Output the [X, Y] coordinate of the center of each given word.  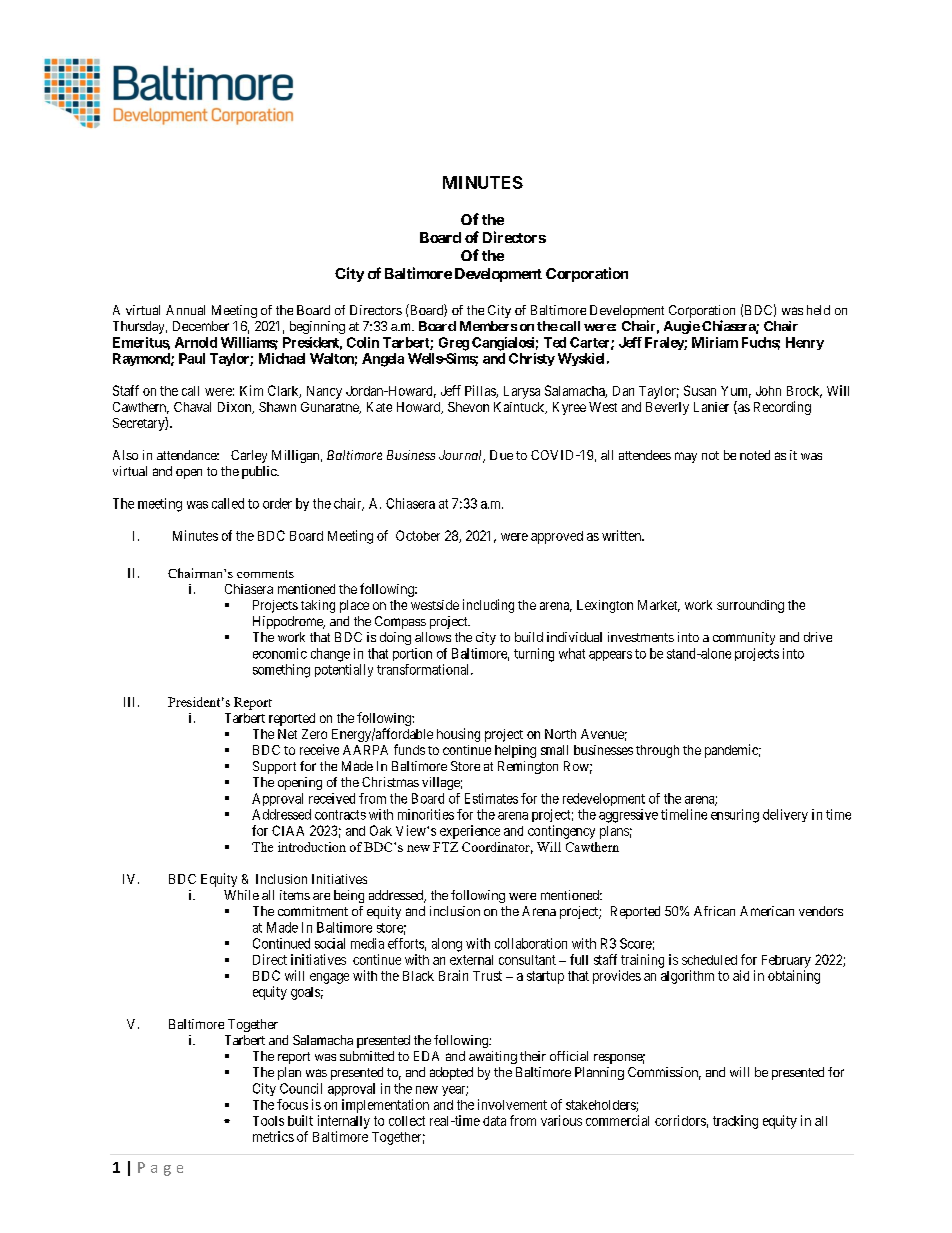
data [494, 1121]
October [418, 535]
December [201, 326]
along [447, 945]
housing [458, 735]
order [277, 503]
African [714, 911]
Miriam [715, 342]
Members [488, 326]
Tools [268, 1121]
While [241, 895]
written [622, 535]
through [657, 751]
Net [287, 734]
